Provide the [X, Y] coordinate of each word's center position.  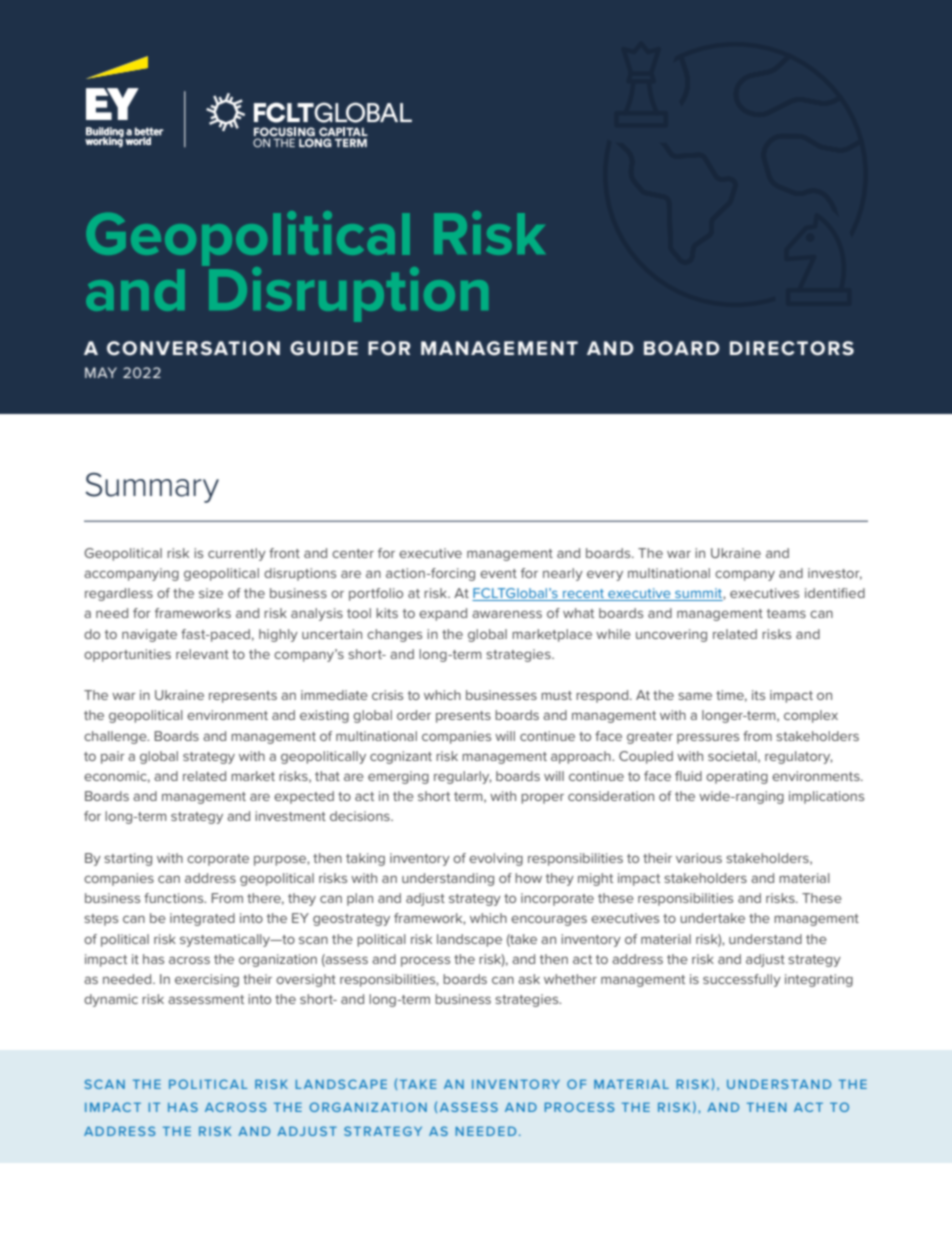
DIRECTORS [792, 348]
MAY [101, 372]
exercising [207, 980]
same [695, 696]
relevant [202, 654]
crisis [387, 695]
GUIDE [324, 348]
